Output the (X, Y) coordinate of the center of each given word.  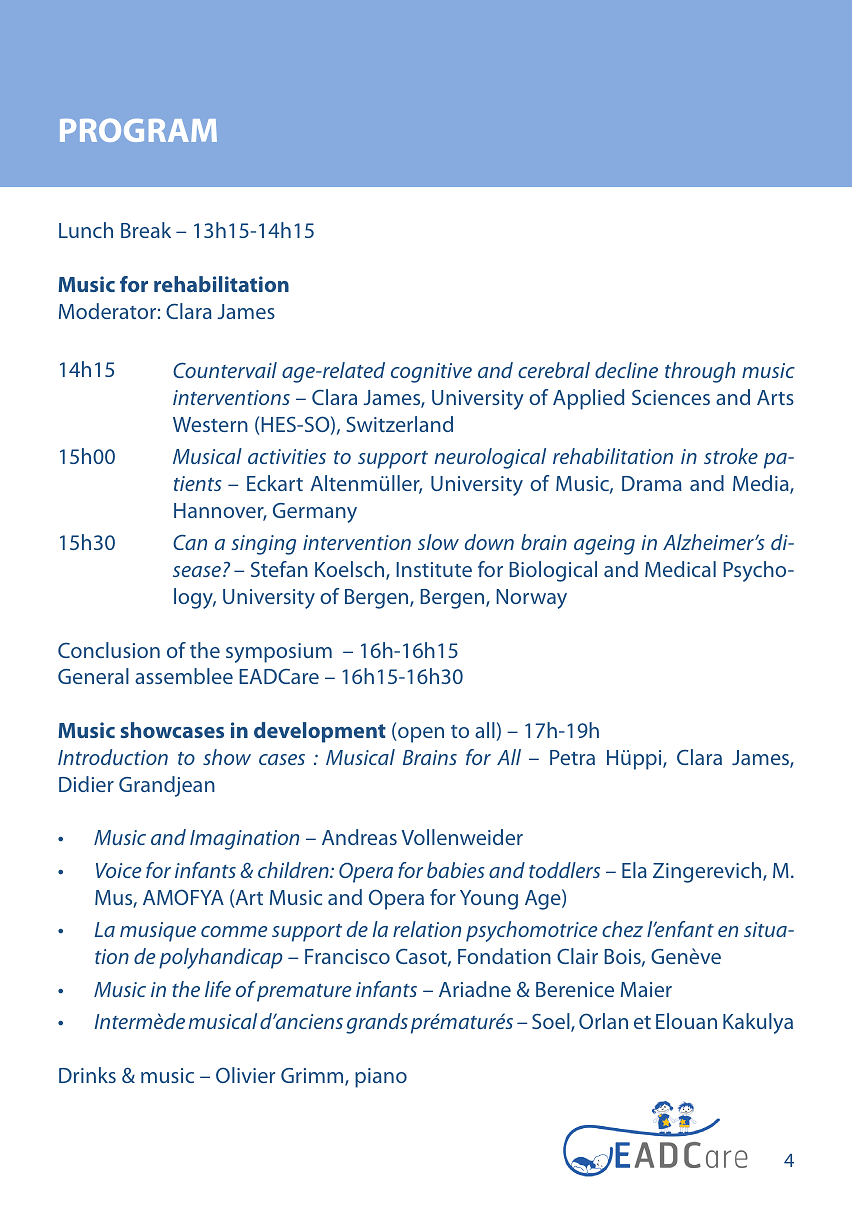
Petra (572, 757)
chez (622, 929)
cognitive (431, 373)
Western (210, 424)
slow (438, 542)
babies (456, 870)
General (93, 676)
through (700, 372)
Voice (118, 870)
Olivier (245, 1075)
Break (146, 230)
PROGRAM (138, 130)
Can (190, 542)
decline (626, 370)
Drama (652, 483)
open (420, 735)
